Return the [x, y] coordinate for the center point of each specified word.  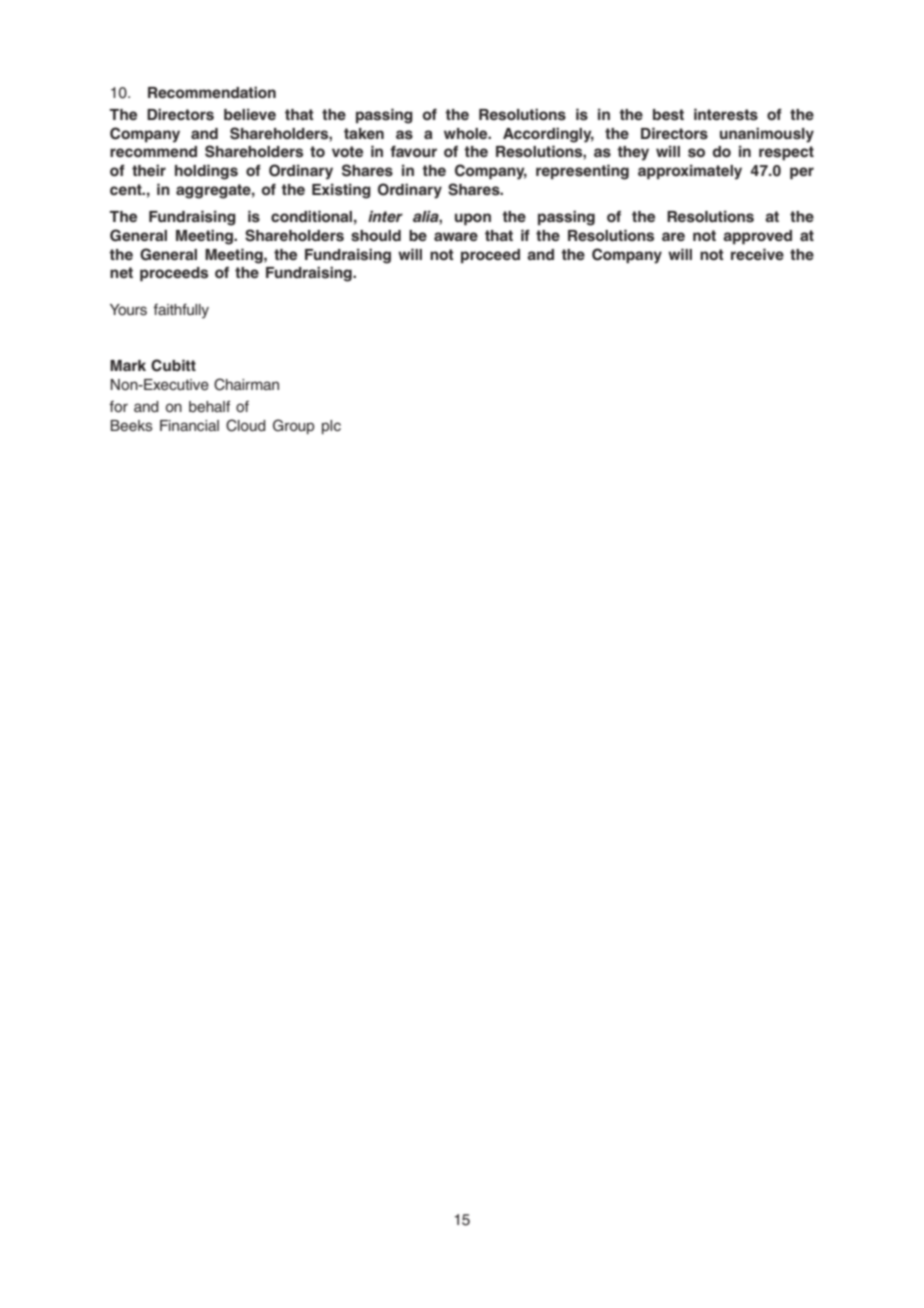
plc [331, 427]
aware [456, 237]
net [121, 272]
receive [757, 254]
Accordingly [548, 135]
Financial [189, 425]
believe [250, 114]
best [668, 115]
